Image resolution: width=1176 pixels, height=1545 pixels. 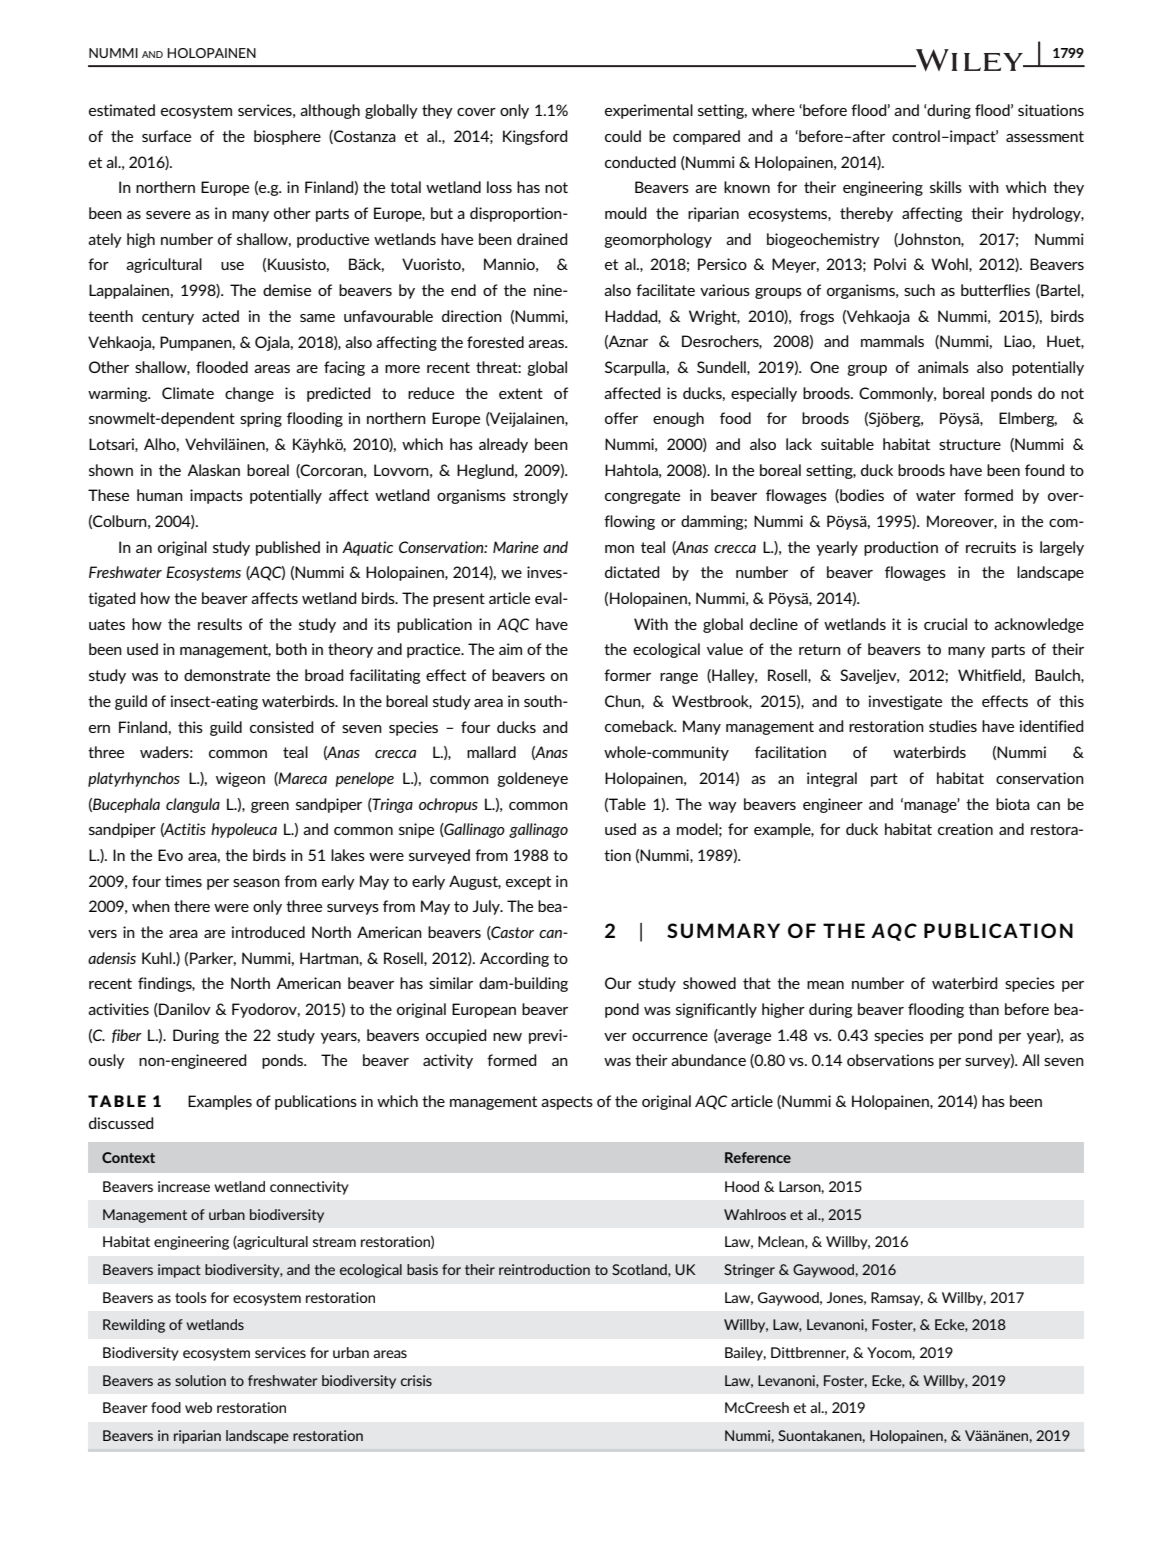 What do you see at coordinates (198, 1407) in the document?
I see `web` at bounding box center [198, 1407].
